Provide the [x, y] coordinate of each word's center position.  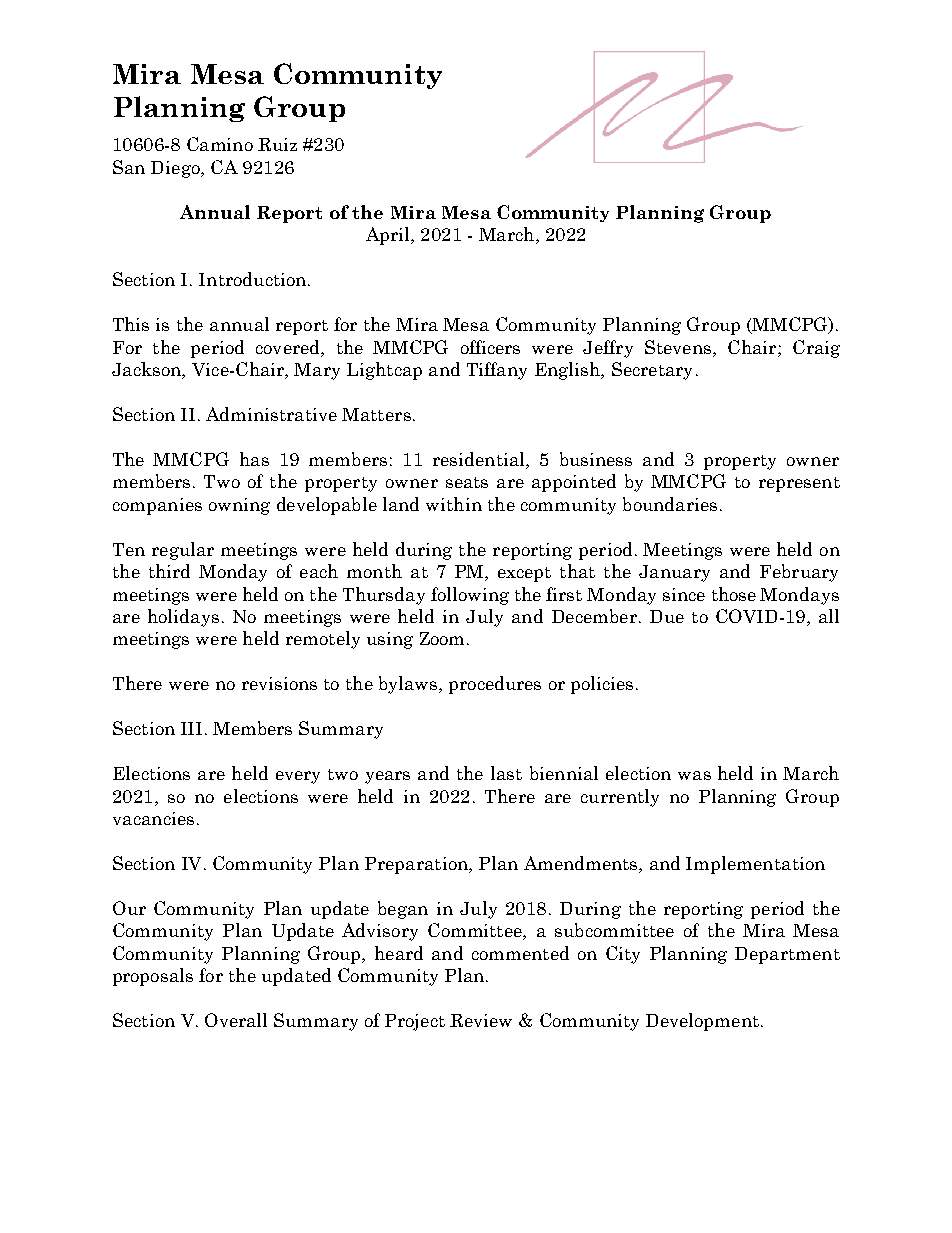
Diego [176, 169]
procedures [495, 685]
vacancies [153, 818]
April [389, 236]
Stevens [678, 347]
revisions [279, 683]
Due [667, 616]
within [454, 504]
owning [239, 506]
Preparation [417, 865]
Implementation [755, 865]
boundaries [670, 504]
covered [289, 347]
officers [490, 347]
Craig [816, 349]
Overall [236, 1020]
